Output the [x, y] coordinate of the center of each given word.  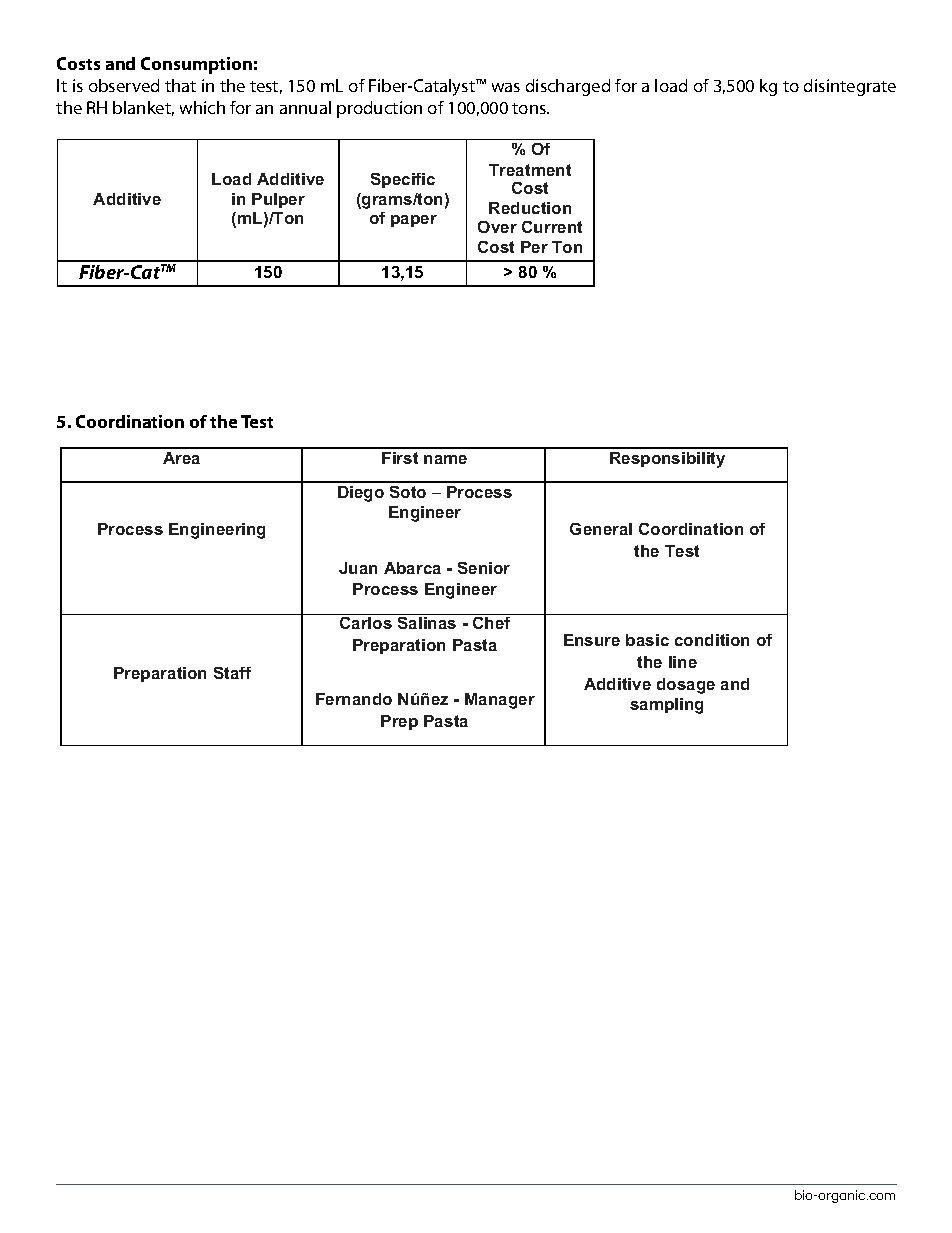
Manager [500, 701]
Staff [232, 673]
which [202, 107]
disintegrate [850, 87]
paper [414, 221]
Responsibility [667, 460]
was [506, 87]
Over [497, 227]
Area [181, 458]
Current [552, 227]
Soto [408, 492]
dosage [686, 686]
